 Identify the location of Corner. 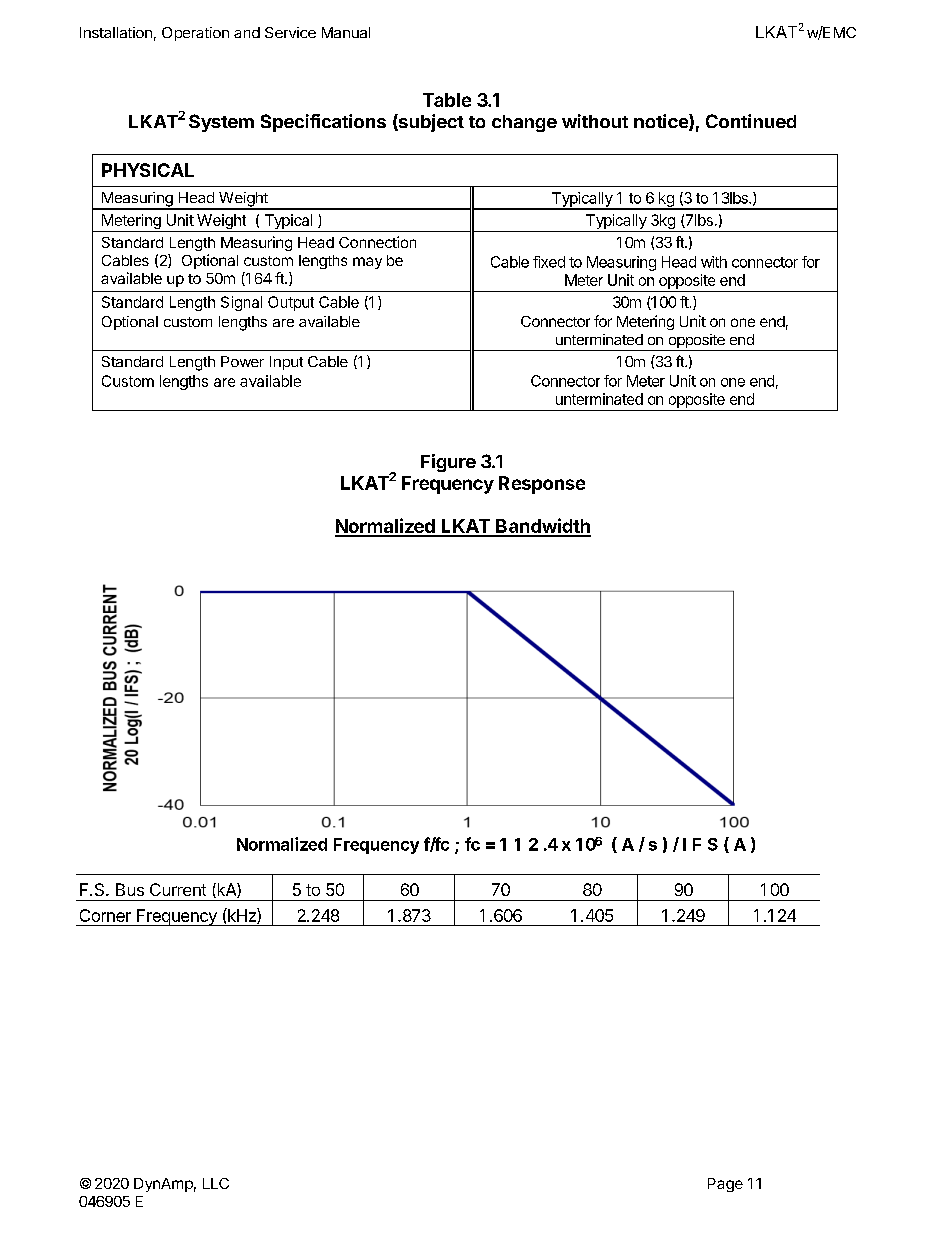
(105, 915).
